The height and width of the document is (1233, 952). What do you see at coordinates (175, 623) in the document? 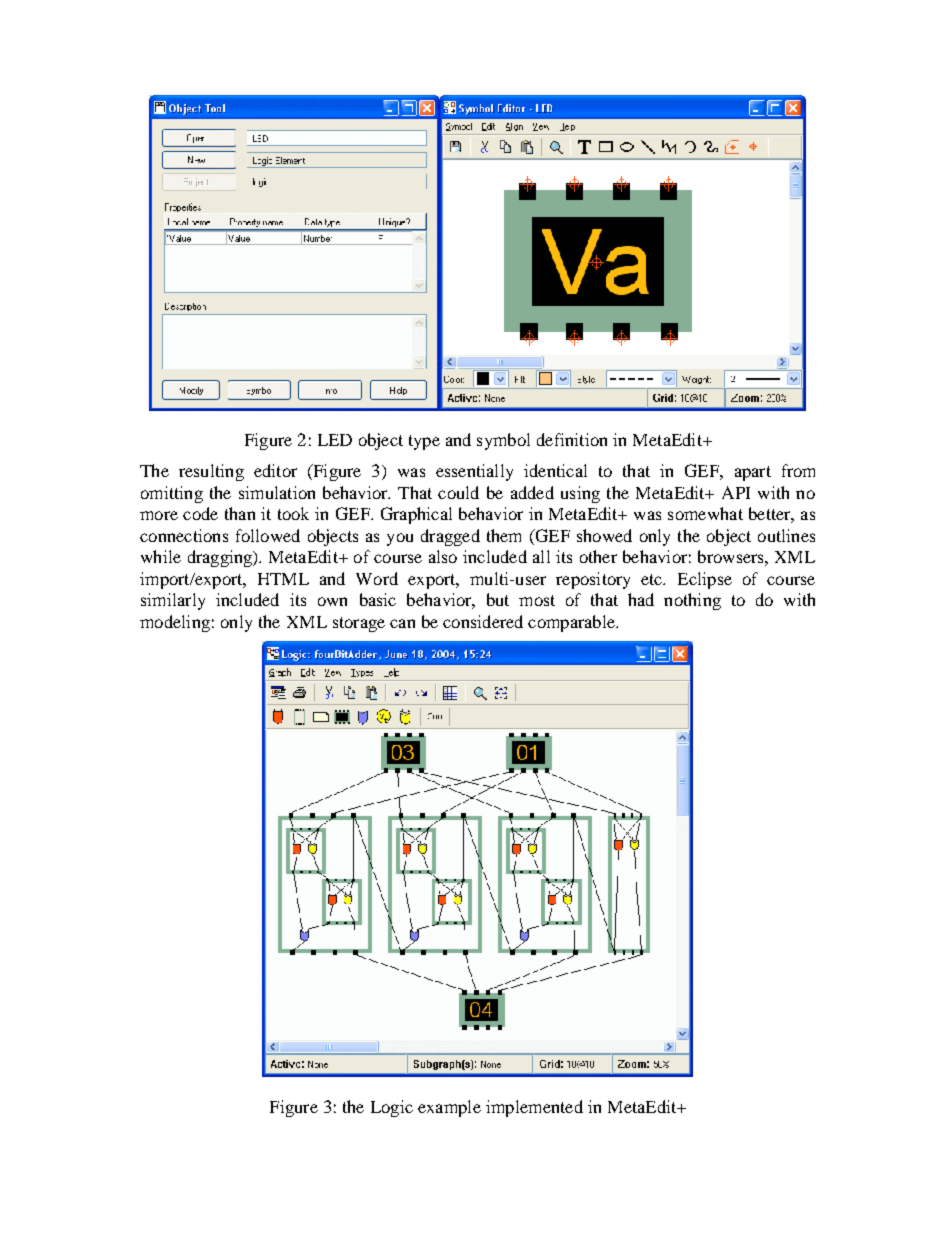
I see `modeling` at bounding box center [175, 623].
